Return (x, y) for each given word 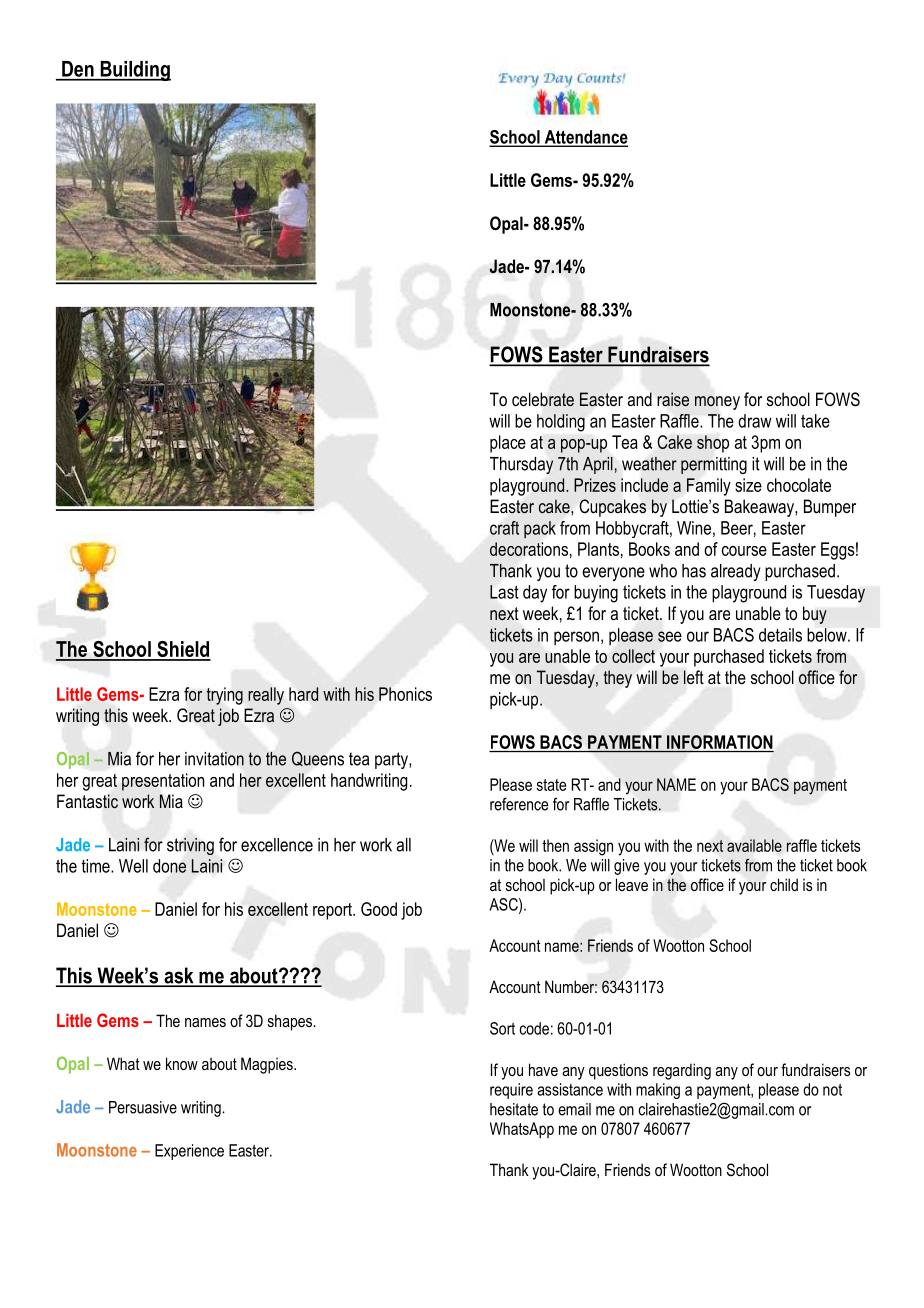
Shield (183, 650)
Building (134, 71)
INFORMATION (720, 742)
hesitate (514, 1109)
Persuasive (143, 1107)
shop (713, 444)
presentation (163, 782)
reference (519, 804)
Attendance (585, 138)
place (508, 444)
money (717, 403)
